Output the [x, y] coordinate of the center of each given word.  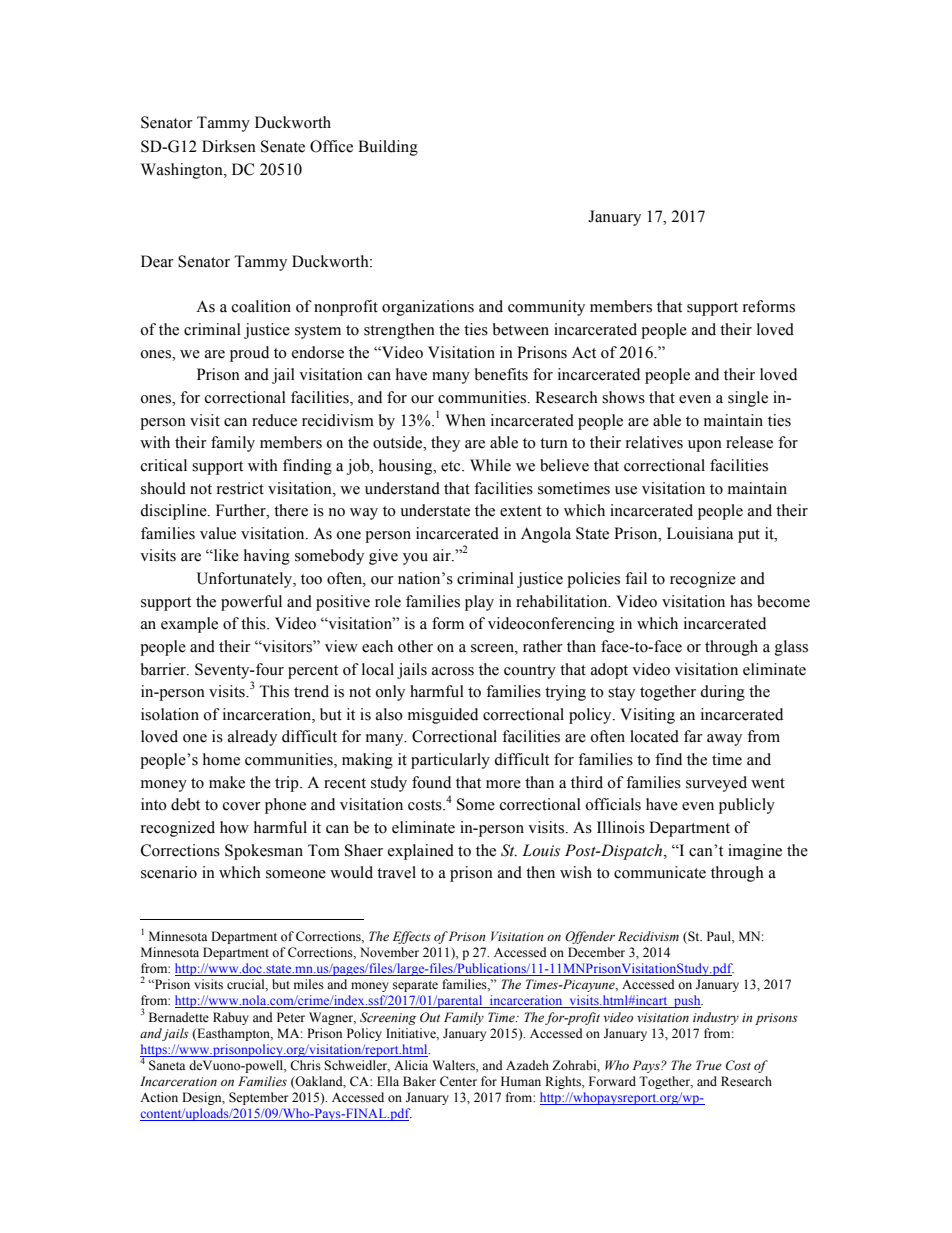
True [709, 1065]
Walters [454, 1066]
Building [388, 148]
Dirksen [229, 146]
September [258, 1098]
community [546, 308]
